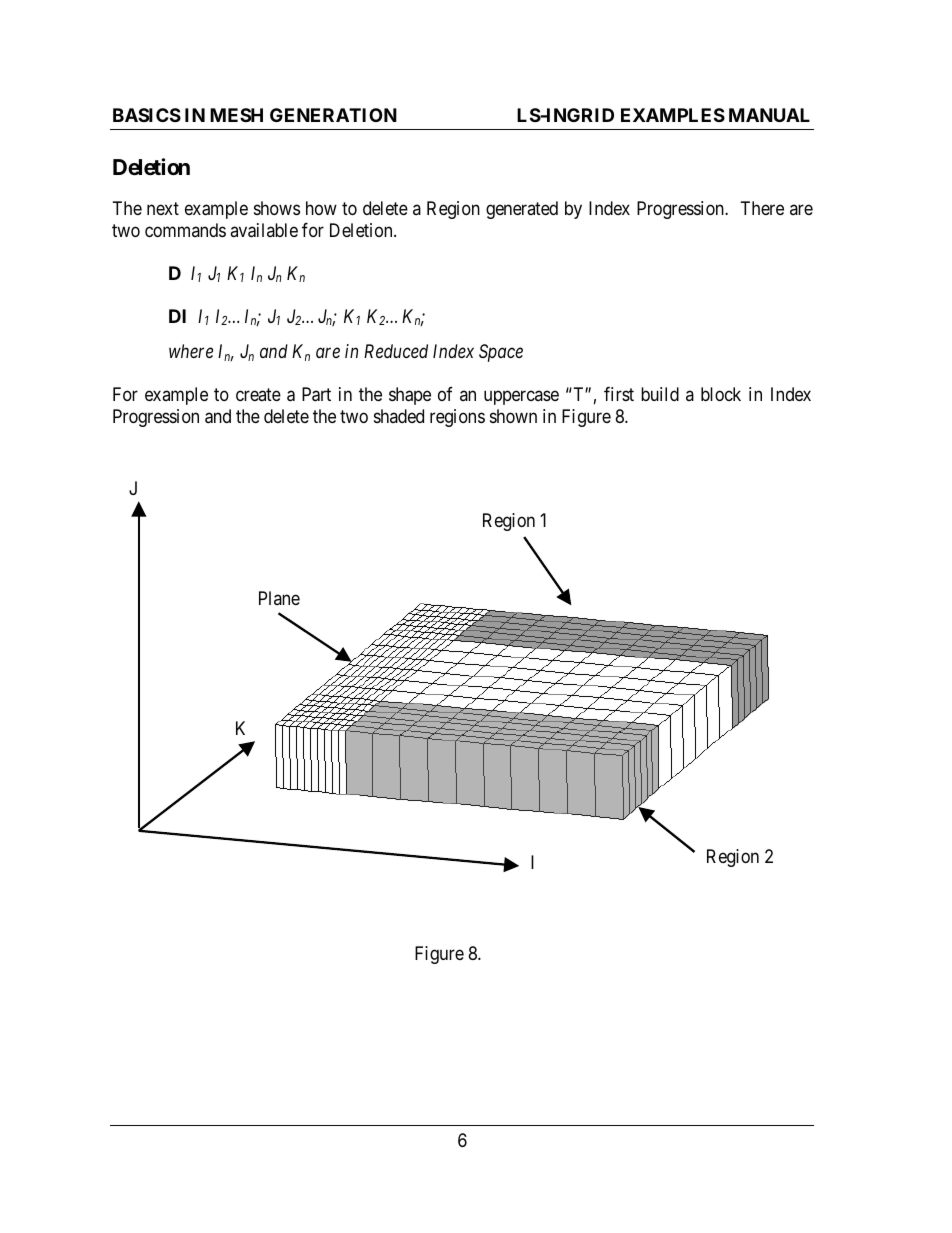 The width and height of the document is (952, 1233). Describe the element at coordinates (191, 351) in the document. I see `where` at that location.
